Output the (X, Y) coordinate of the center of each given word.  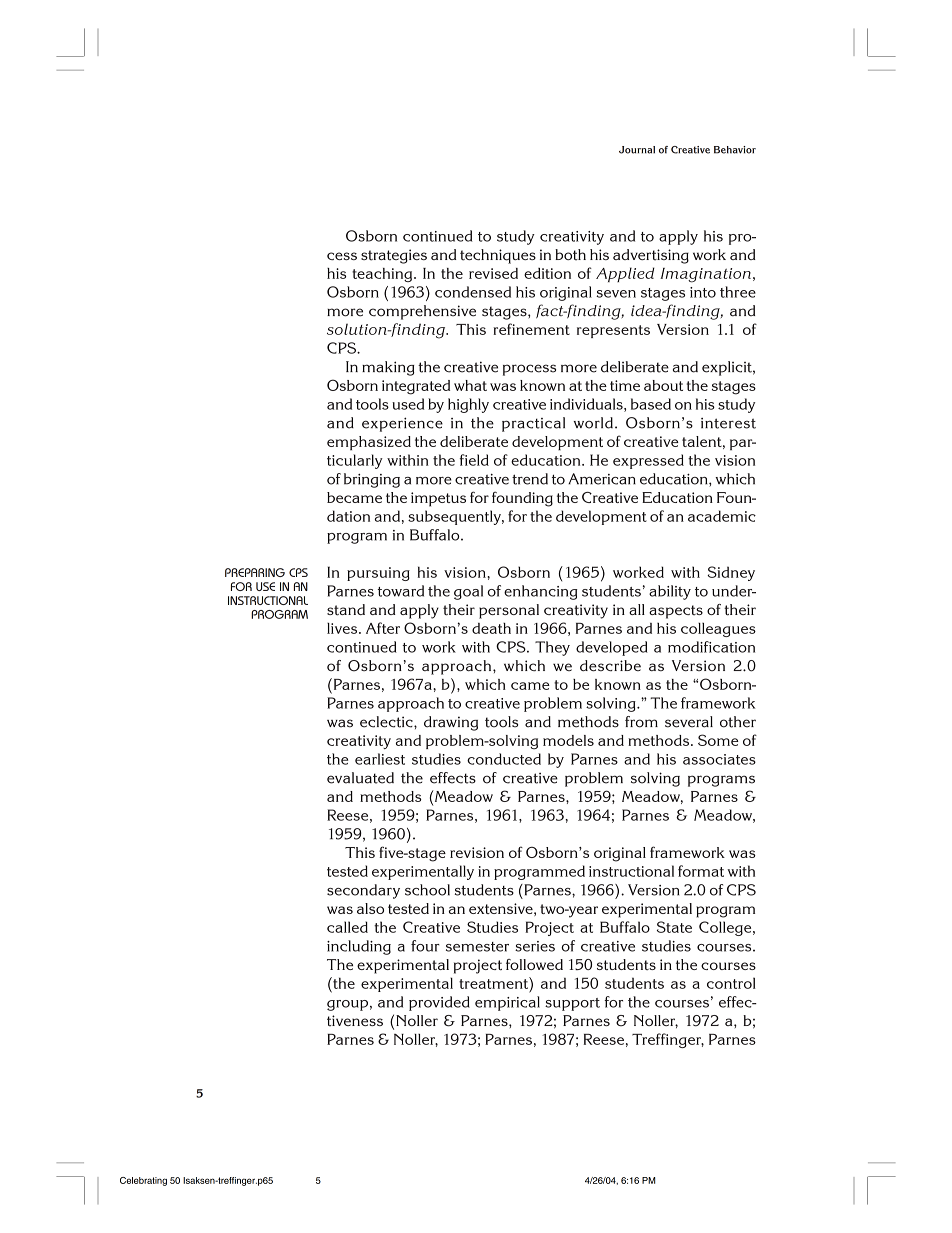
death (491, 628)
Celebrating (143, 1181)
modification (711, 647)
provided (439, 1003)
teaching (383, 275)
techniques (498, 256)
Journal (637, 150)
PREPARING (255, 572)
